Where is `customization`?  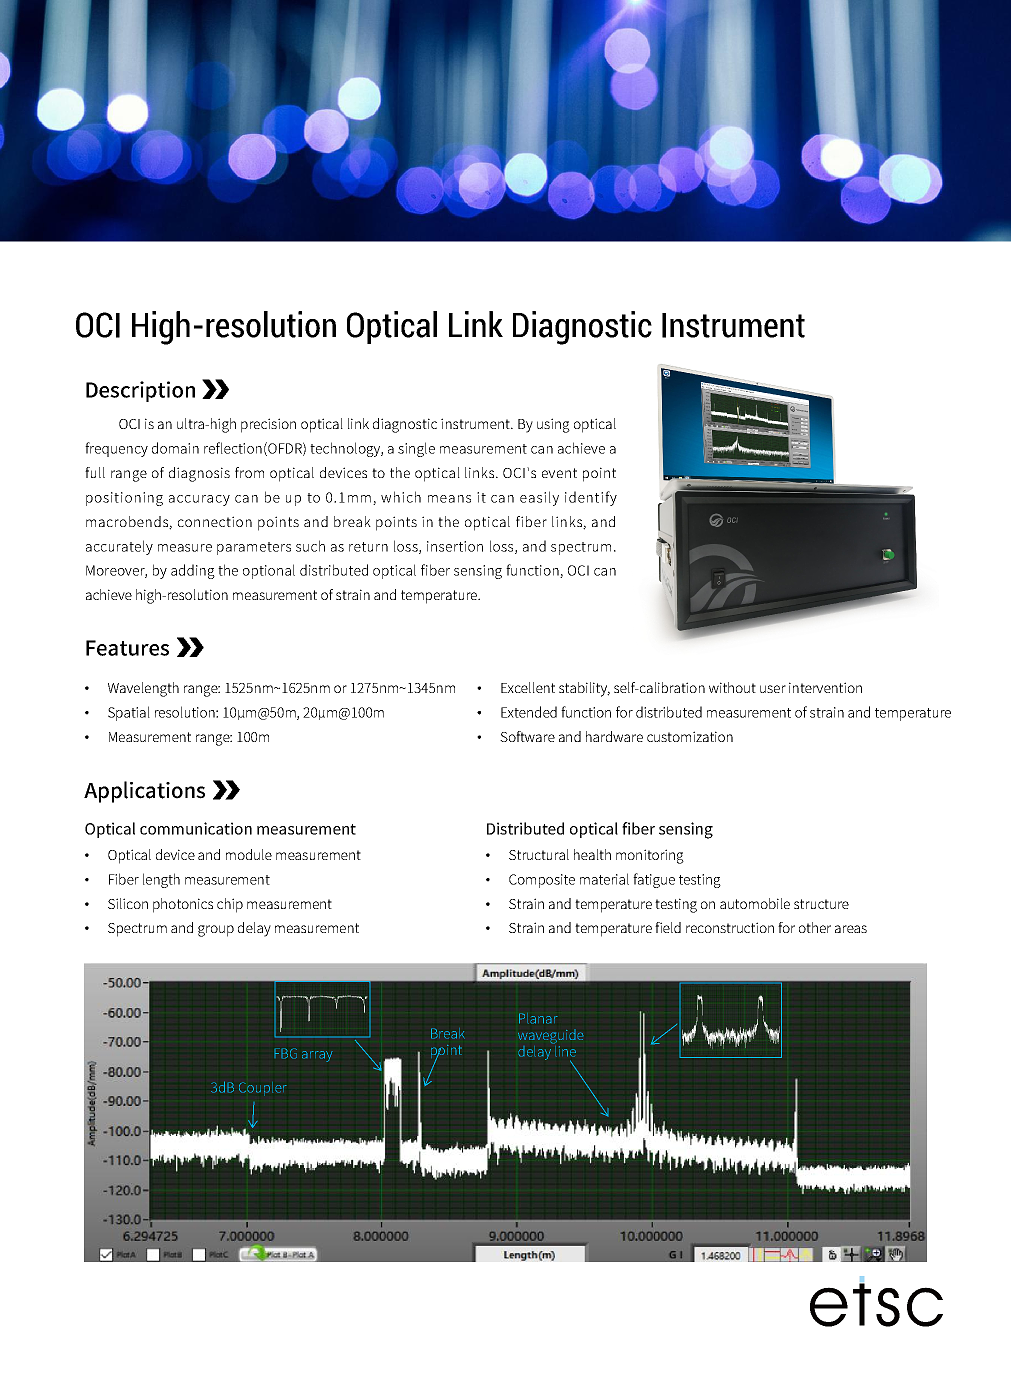
customization is located at coordinates (690, 736).
